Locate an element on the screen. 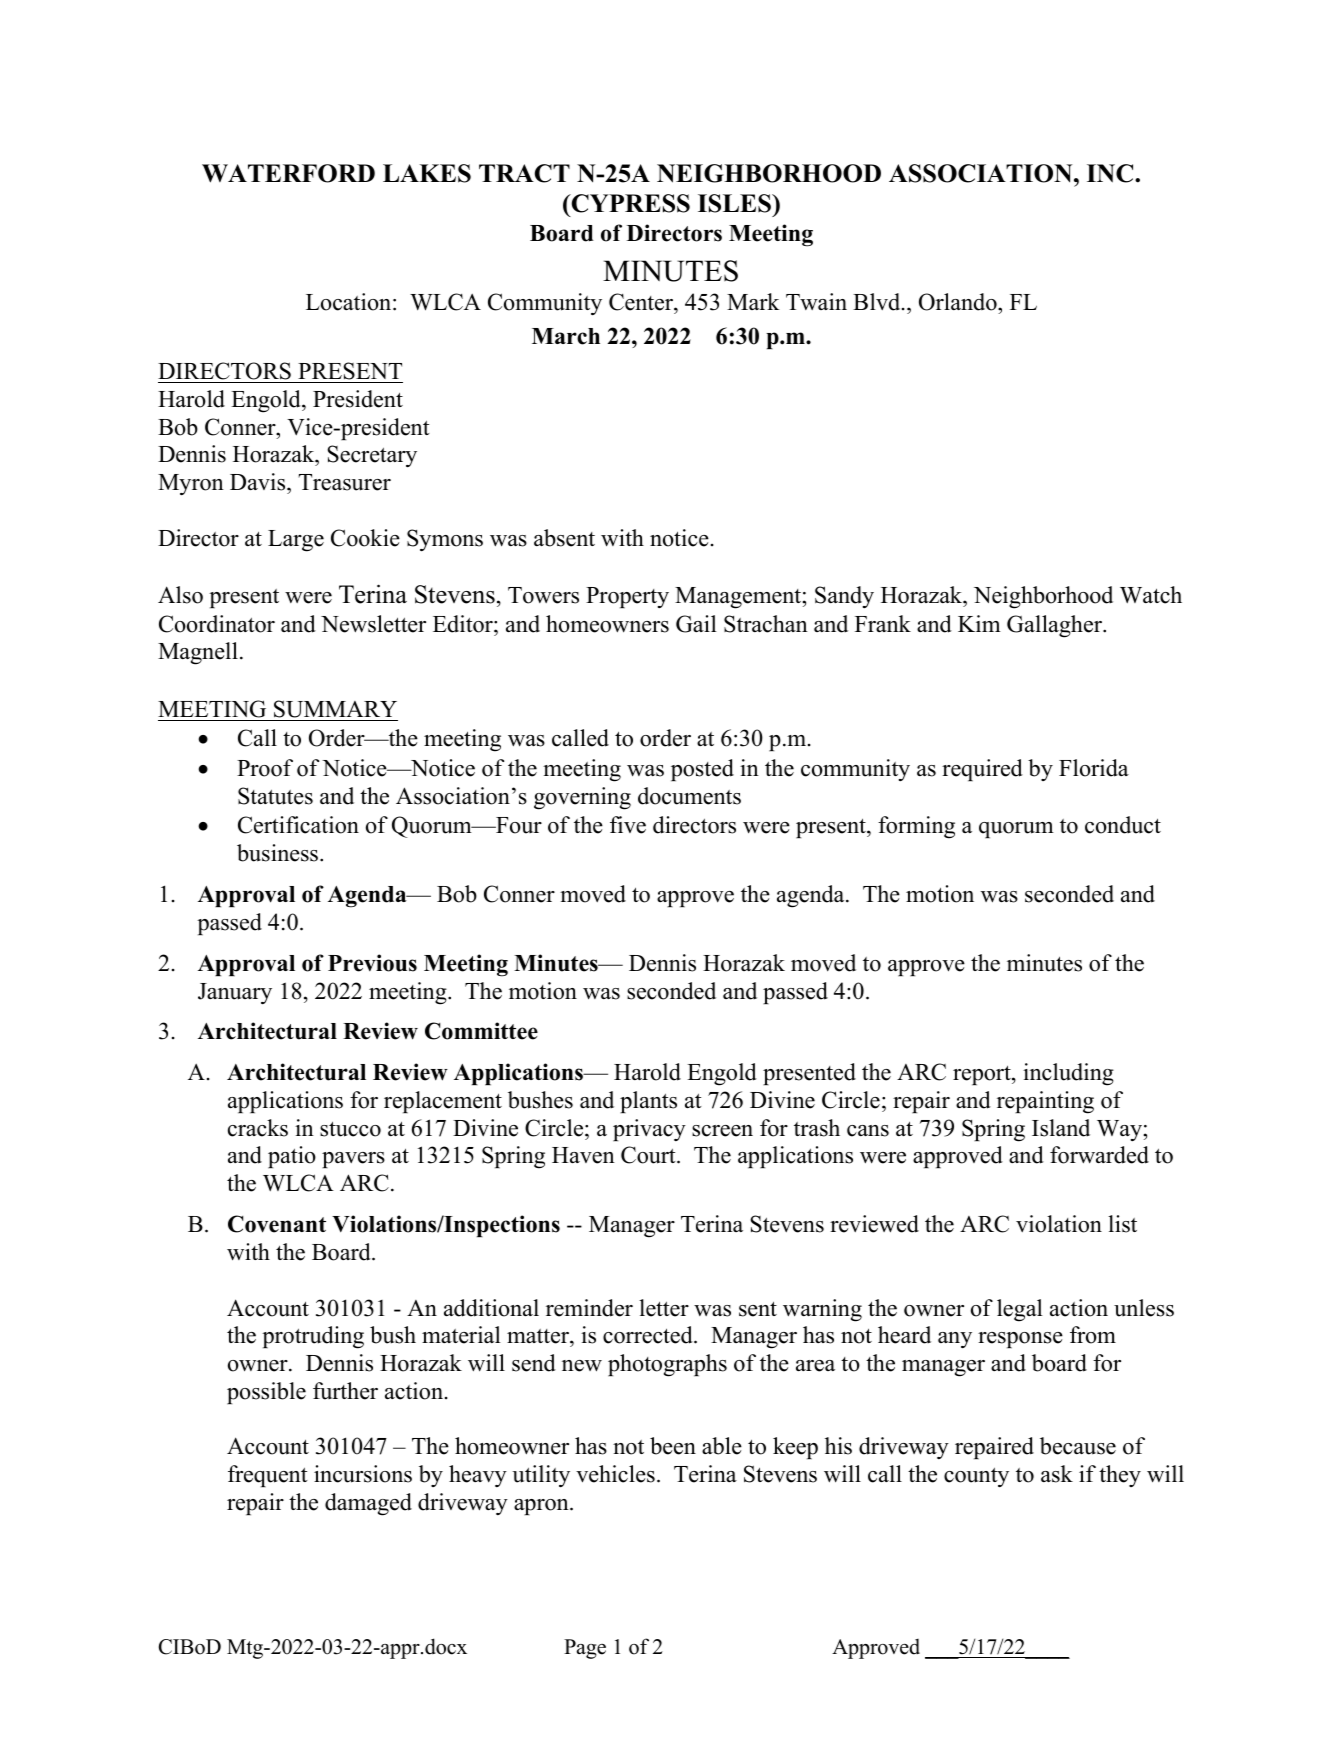 The width and height of the screenshot is (1343, 1738). required is located at coordinates (982, 770).
